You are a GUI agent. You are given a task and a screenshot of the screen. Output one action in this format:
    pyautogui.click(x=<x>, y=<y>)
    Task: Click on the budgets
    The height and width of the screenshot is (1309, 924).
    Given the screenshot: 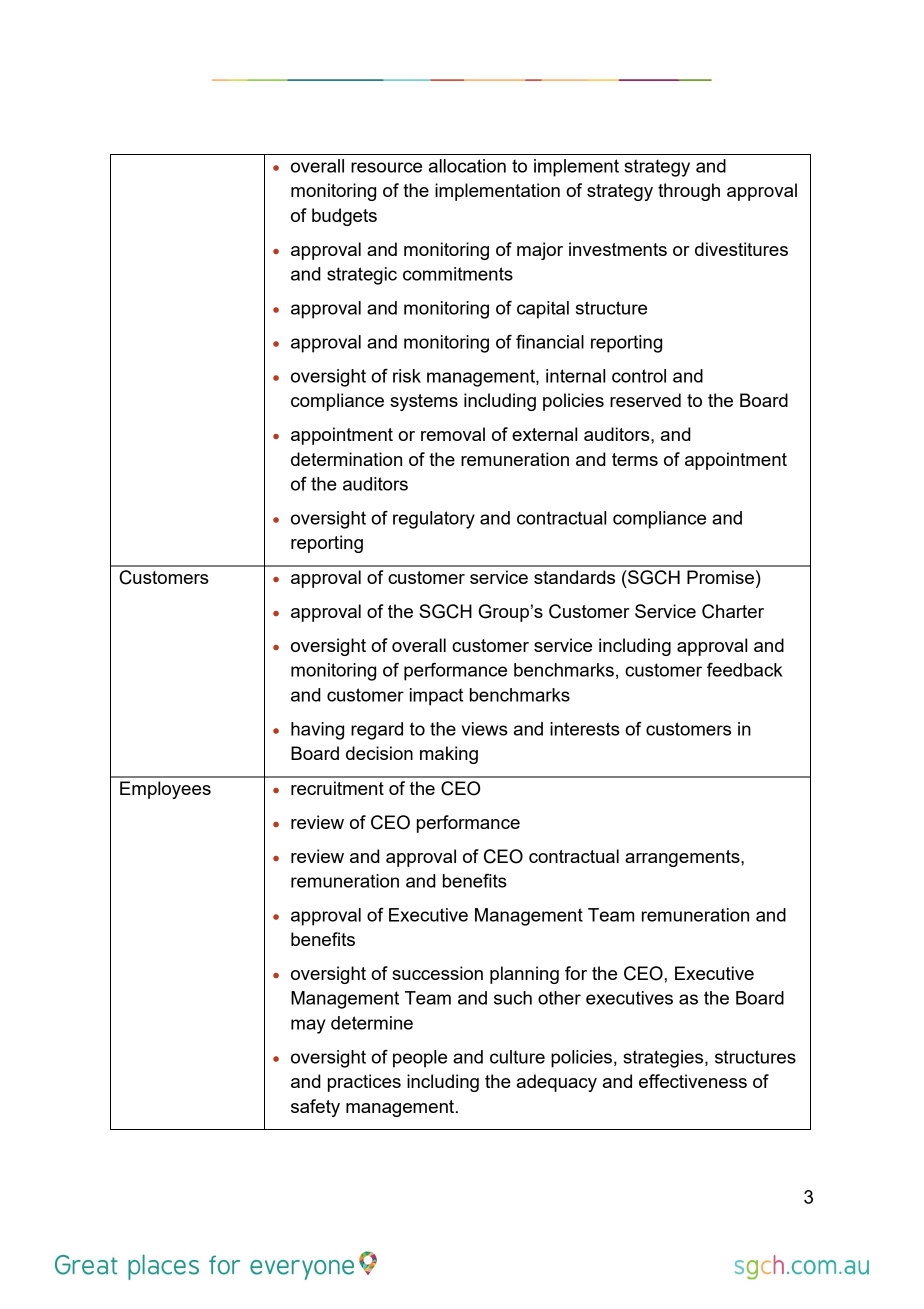 What is the action you would take?
    pyautogui.click(x=344, y=217)
